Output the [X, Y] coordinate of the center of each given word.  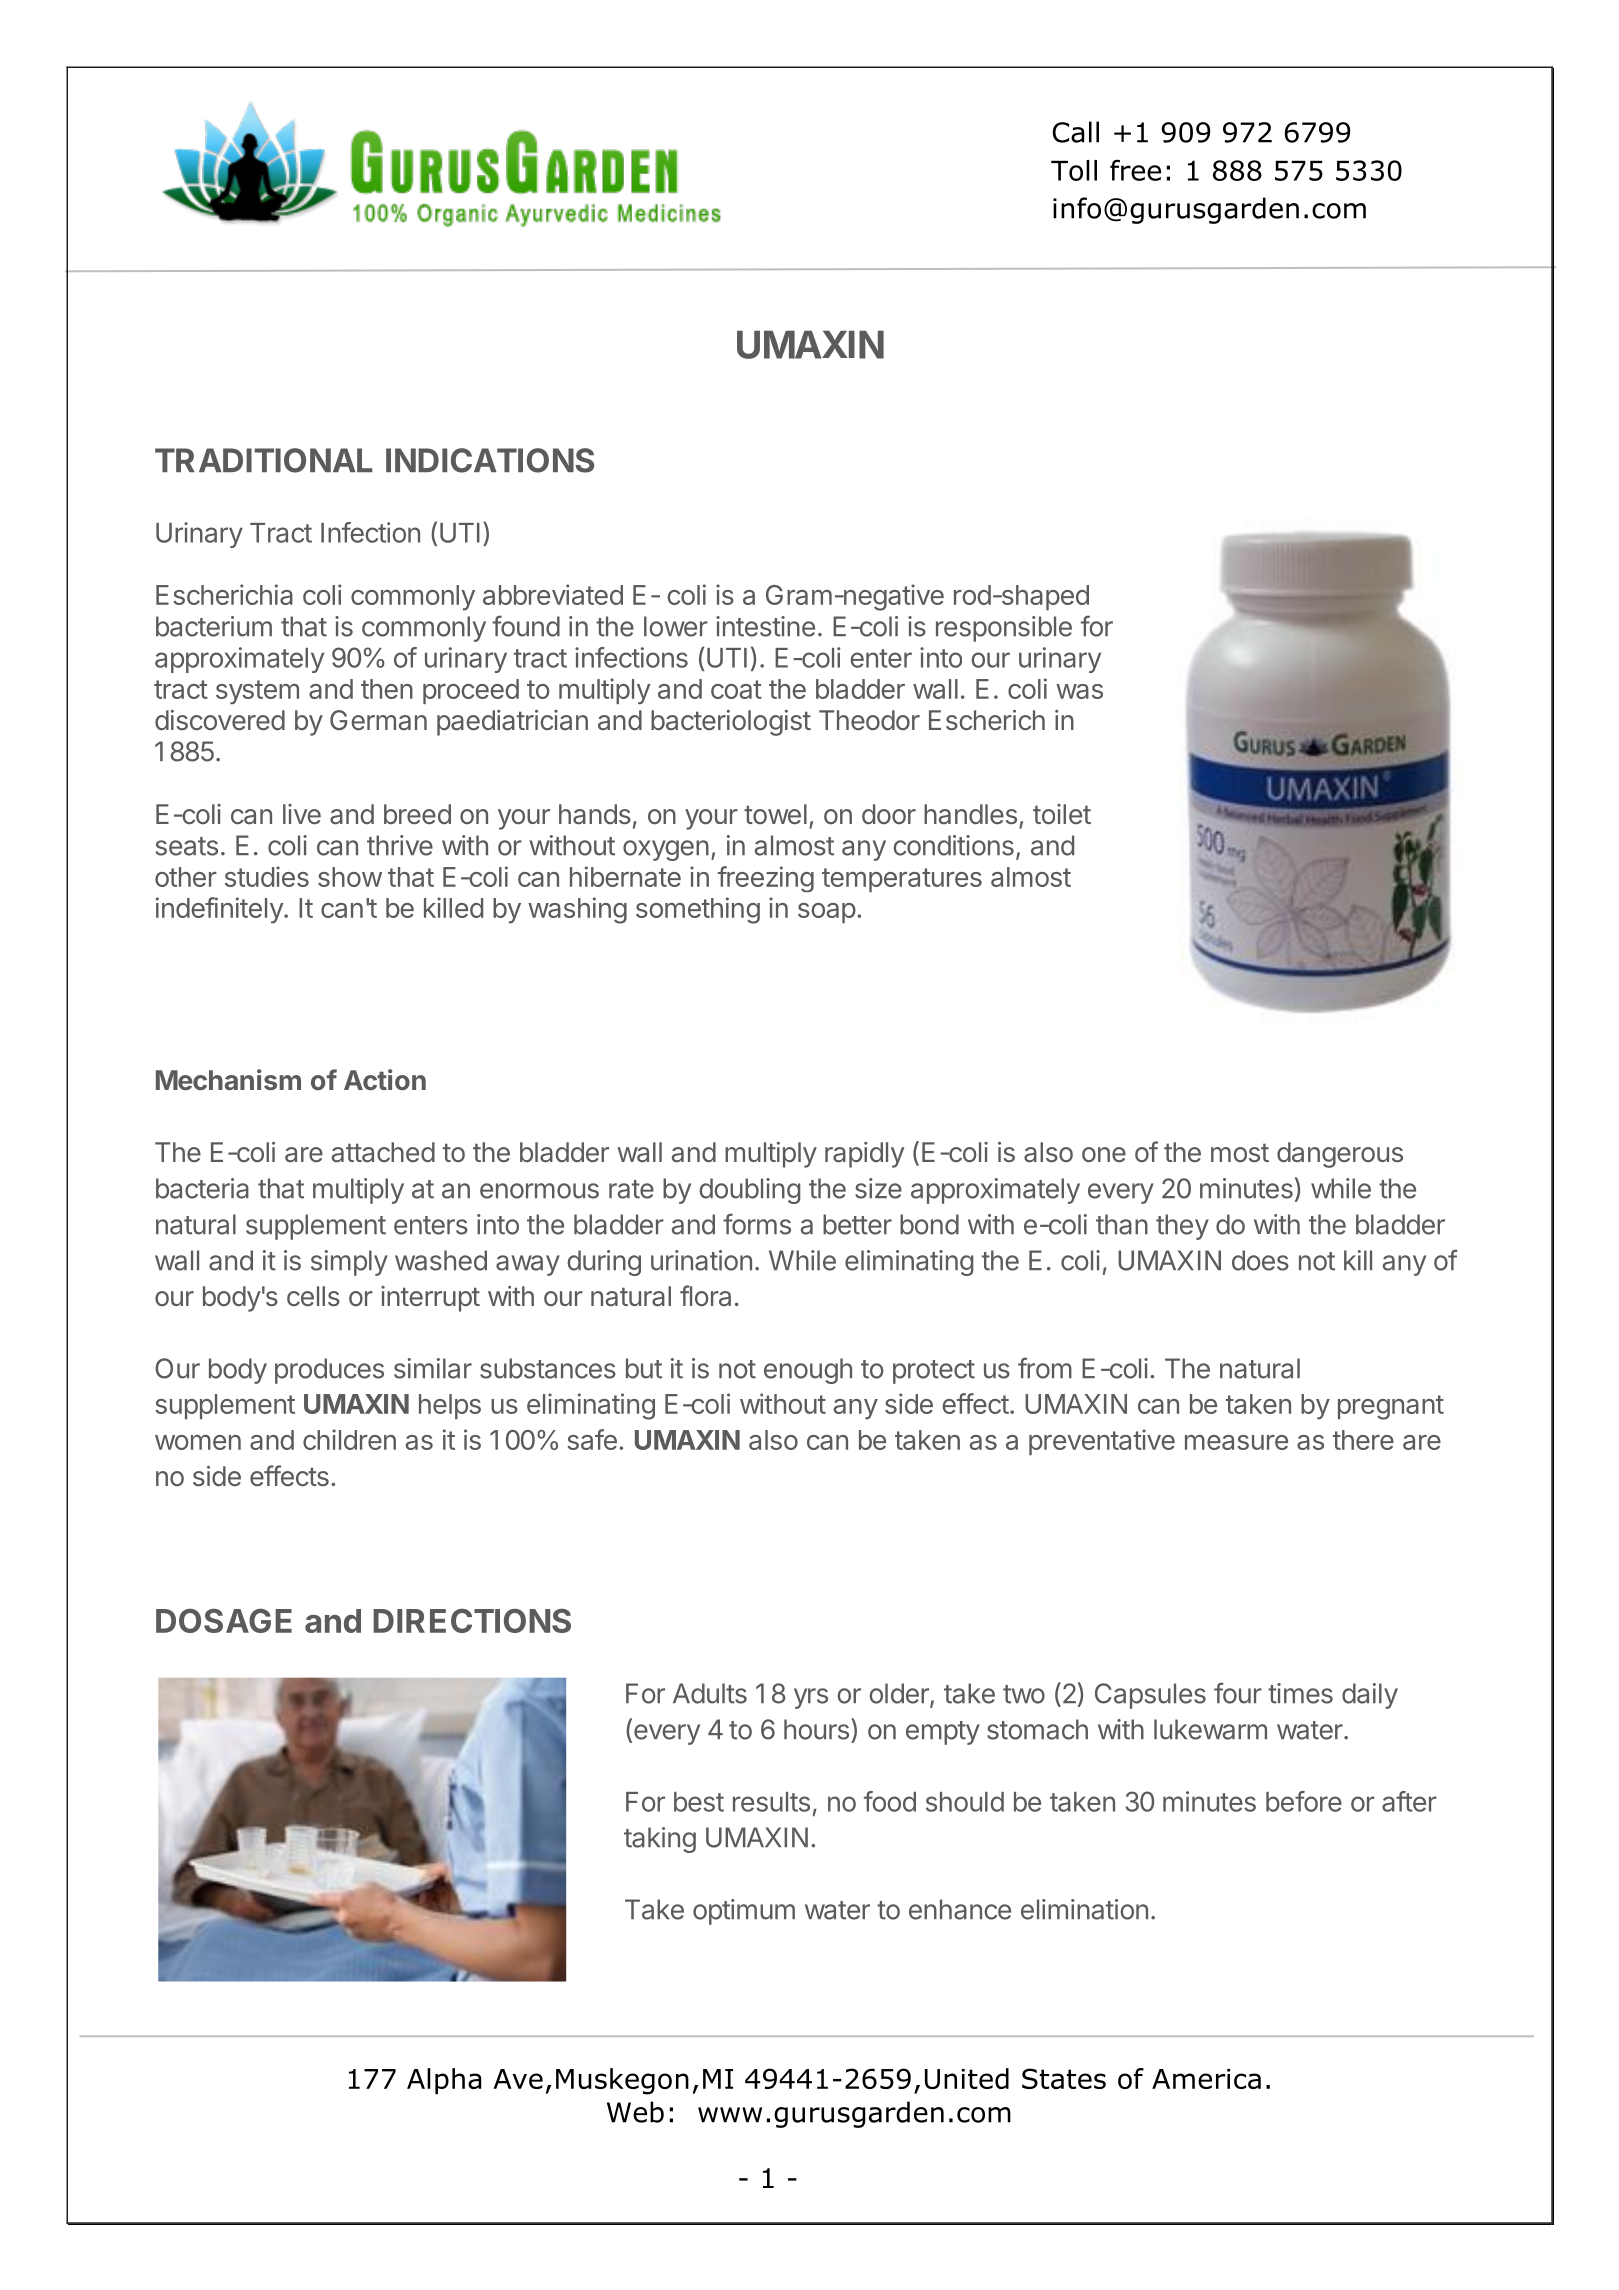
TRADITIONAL [263, 460]
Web [635, 2112]
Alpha [444, 2081]
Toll [1074, 170]
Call [1075, 132]
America [1206, 2079]
